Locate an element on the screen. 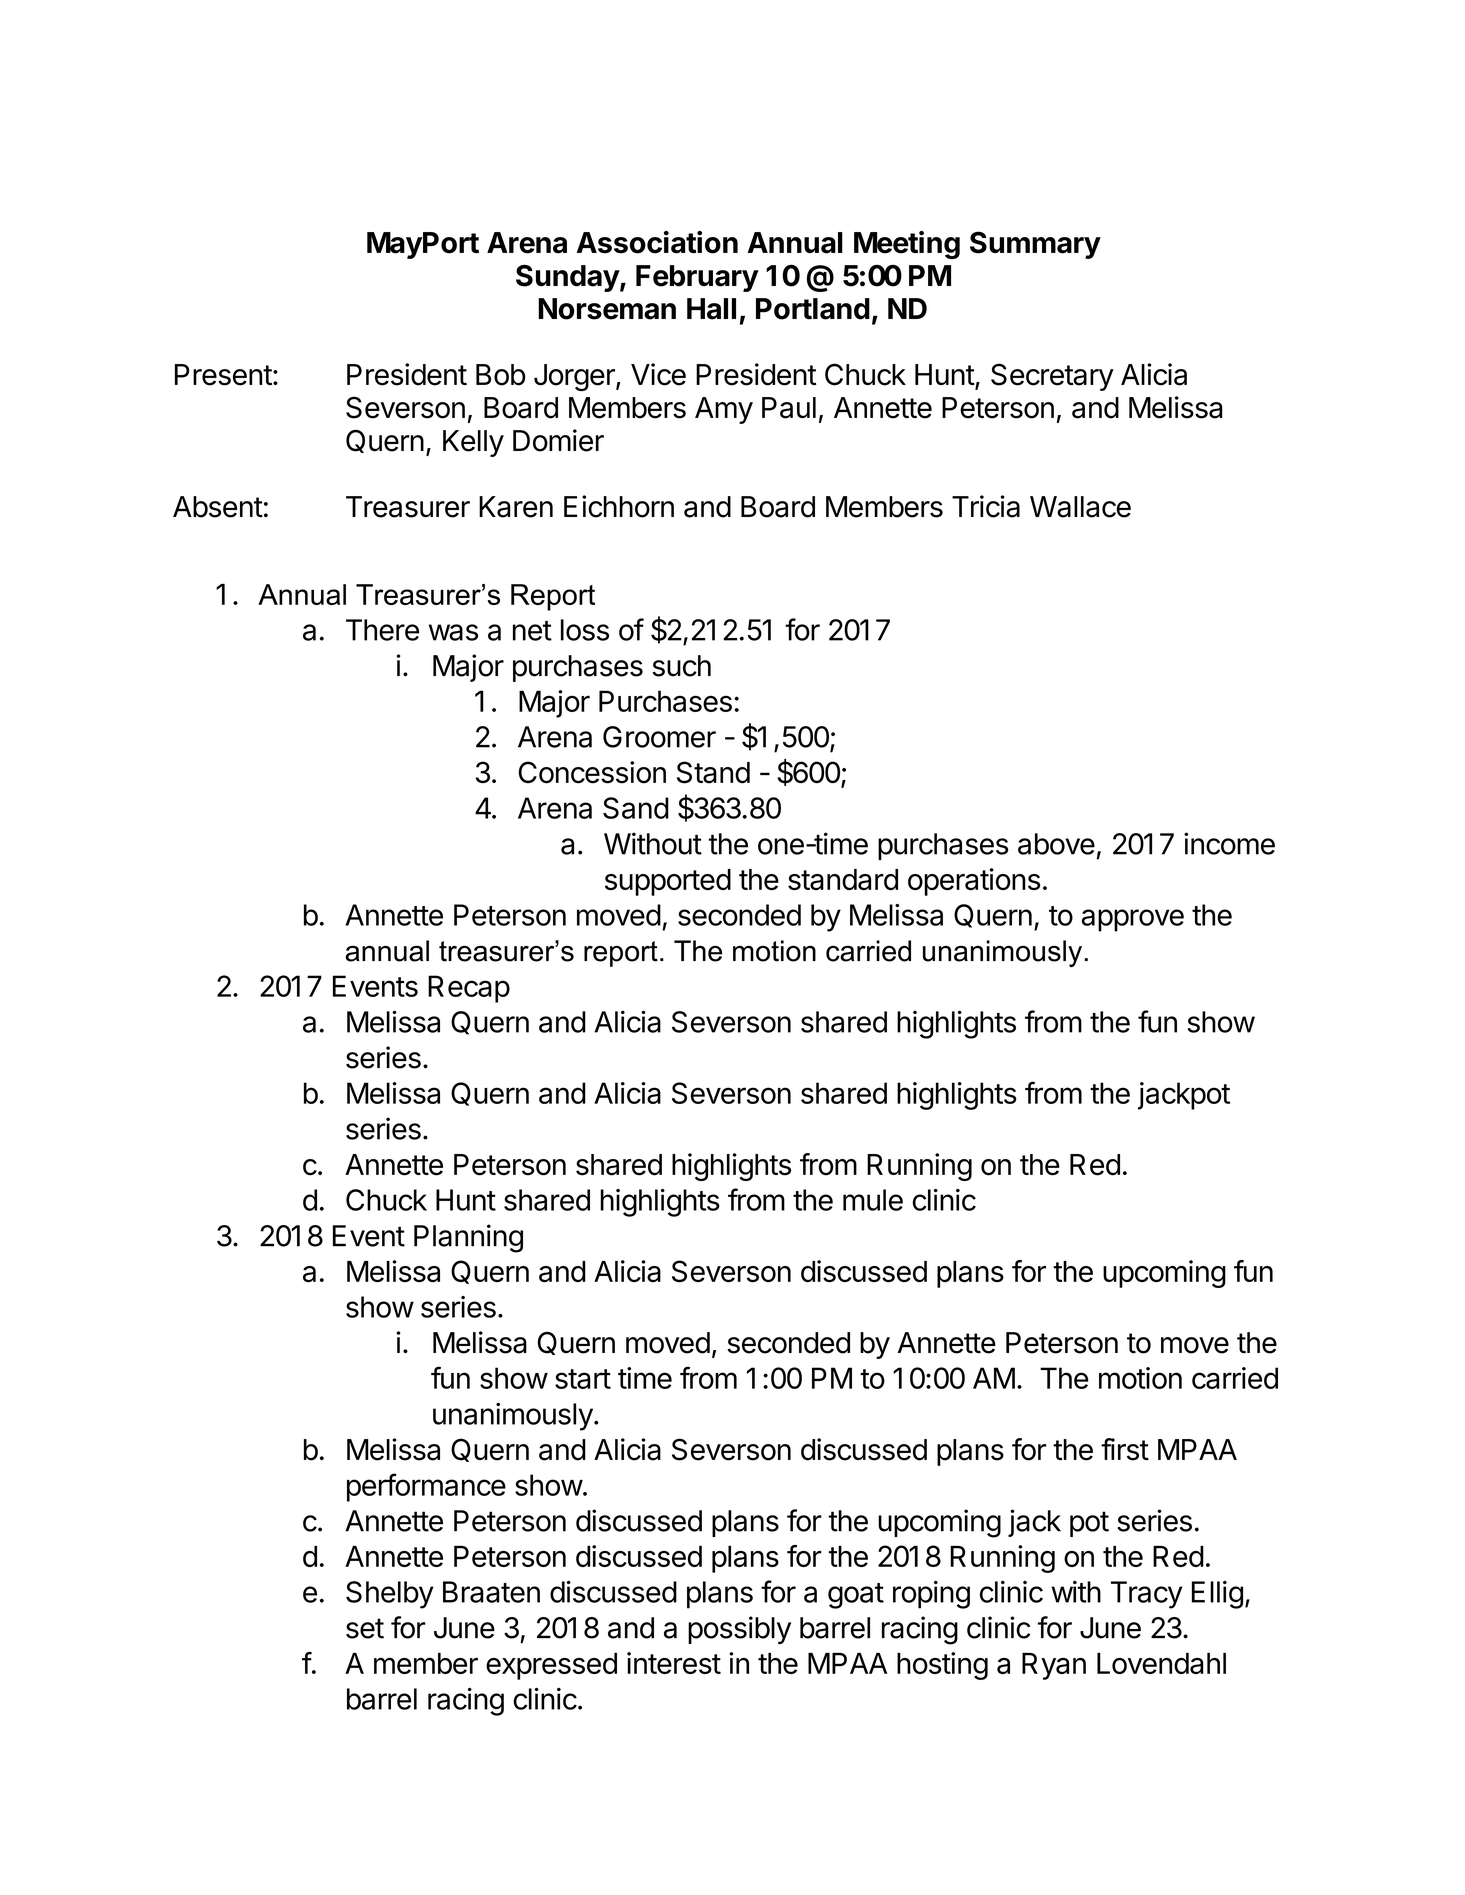 This screenshot has height=1895, width=1465. Present is located at coordinates (223, 375).
